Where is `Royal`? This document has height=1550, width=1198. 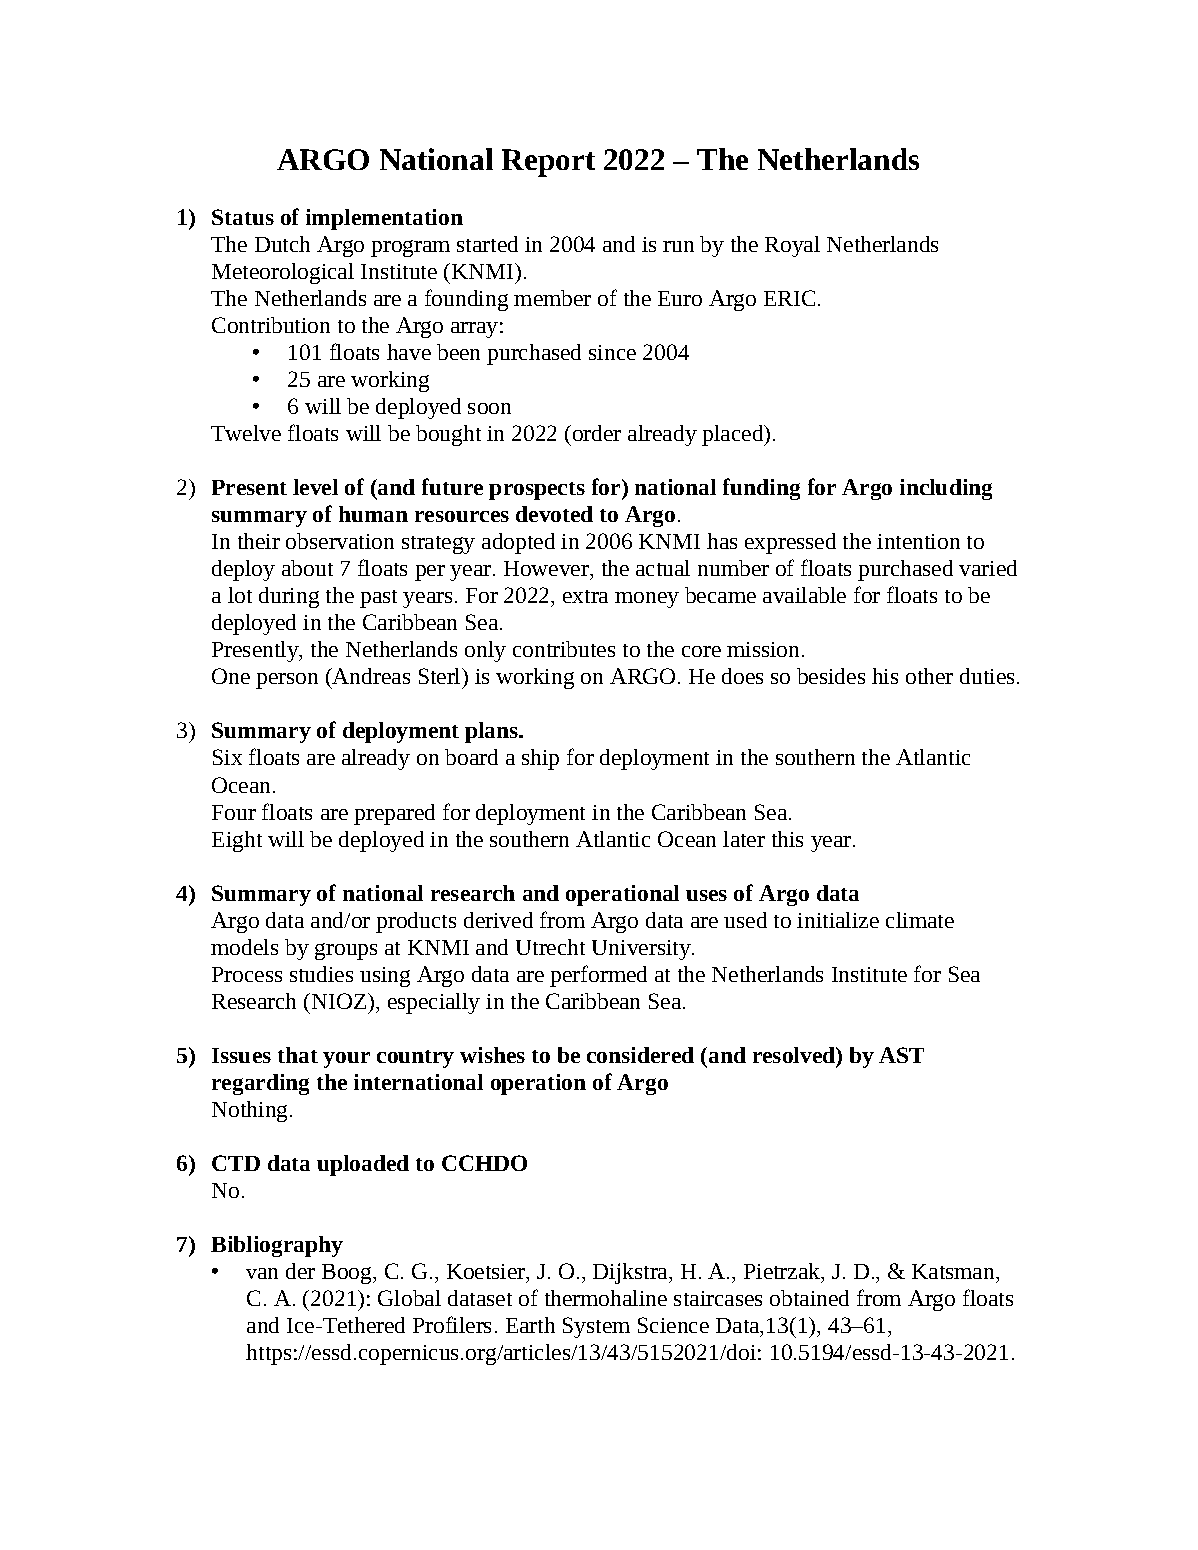 Royal is located at coordinates (792, 246).
